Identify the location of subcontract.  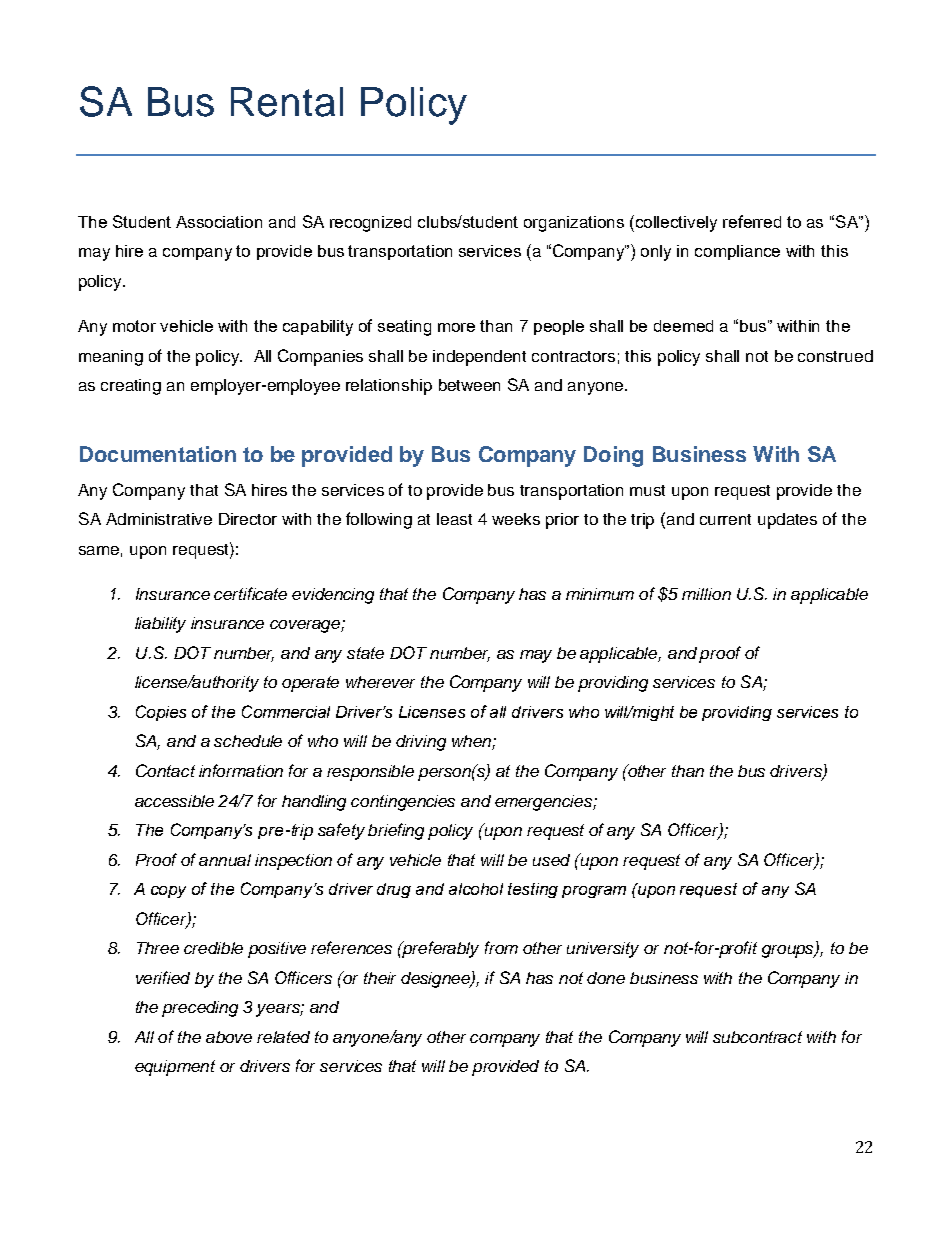
(757, 1037).
